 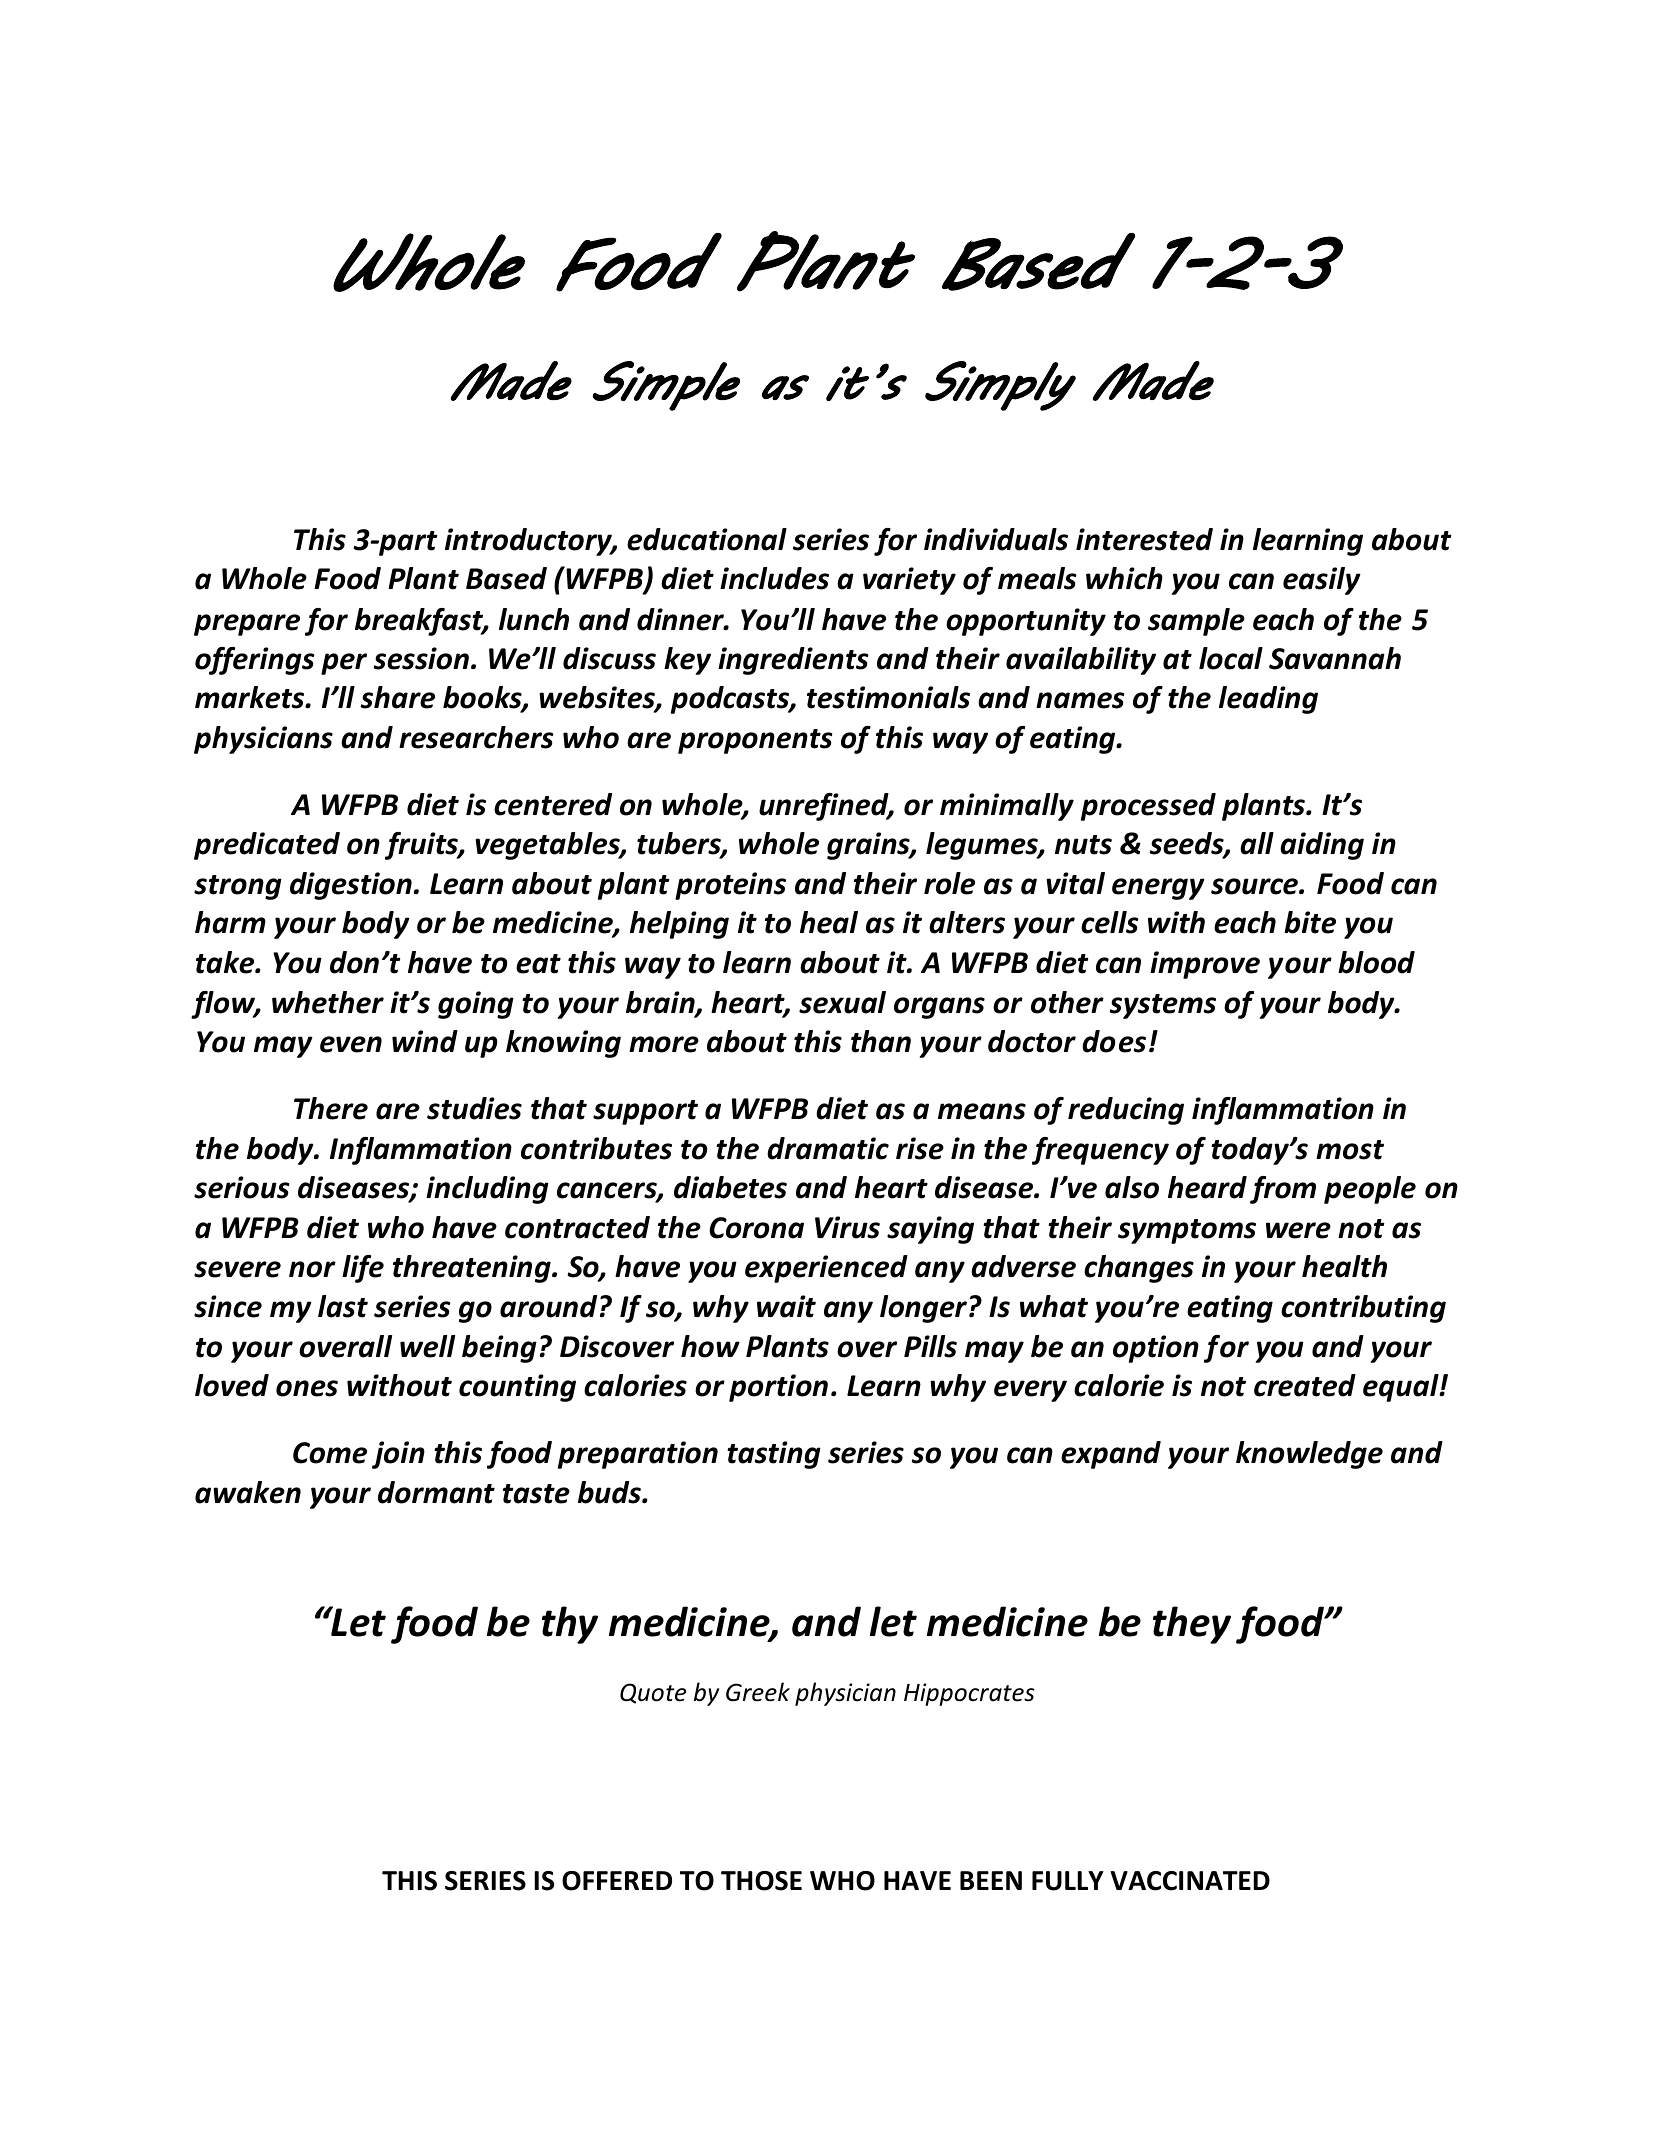 What do you see at coordinates (436, 1492) in the screenshot?
I see `dormant` at bounding box center [436, 1492].
